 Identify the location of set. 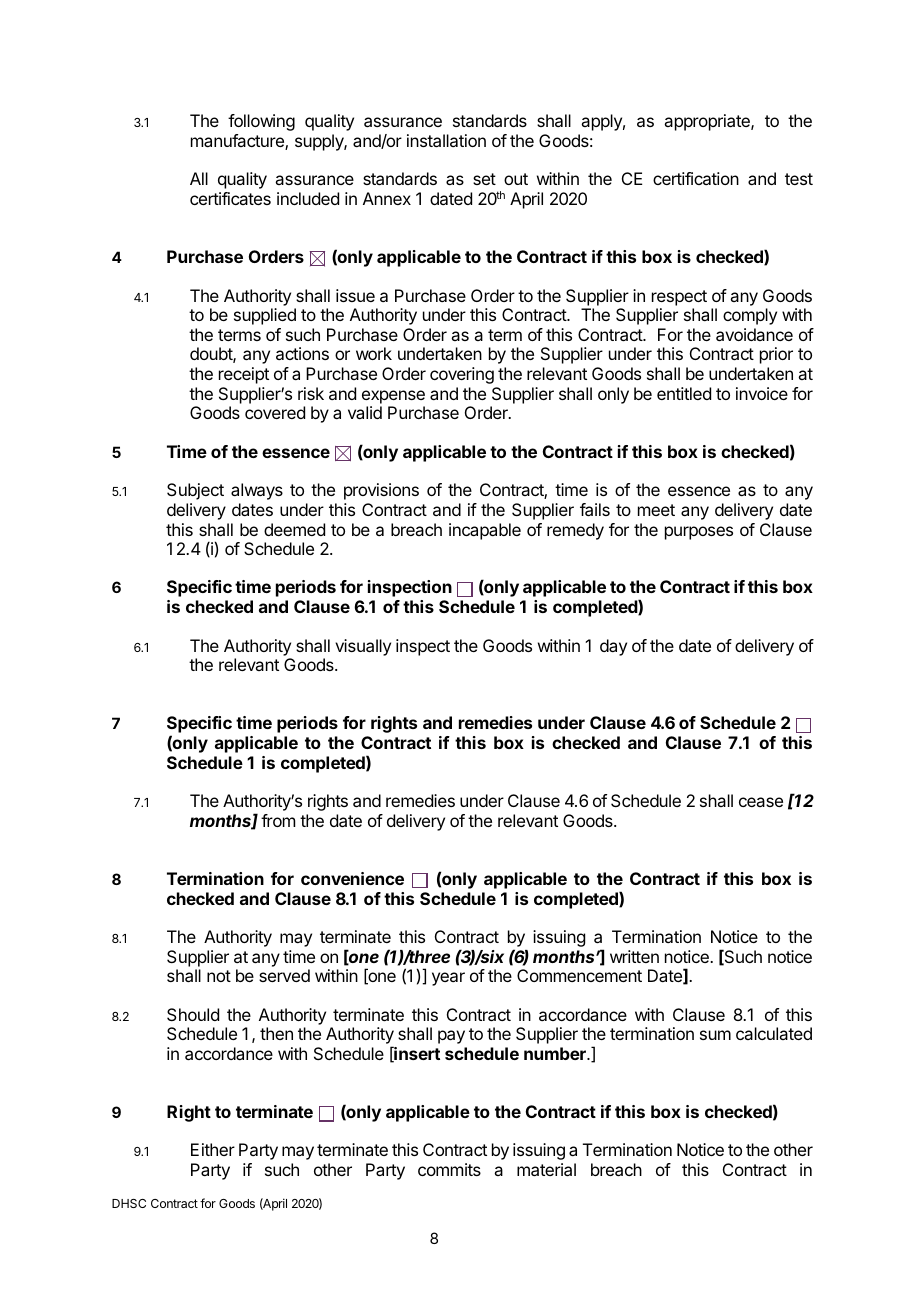
(484, 179).
